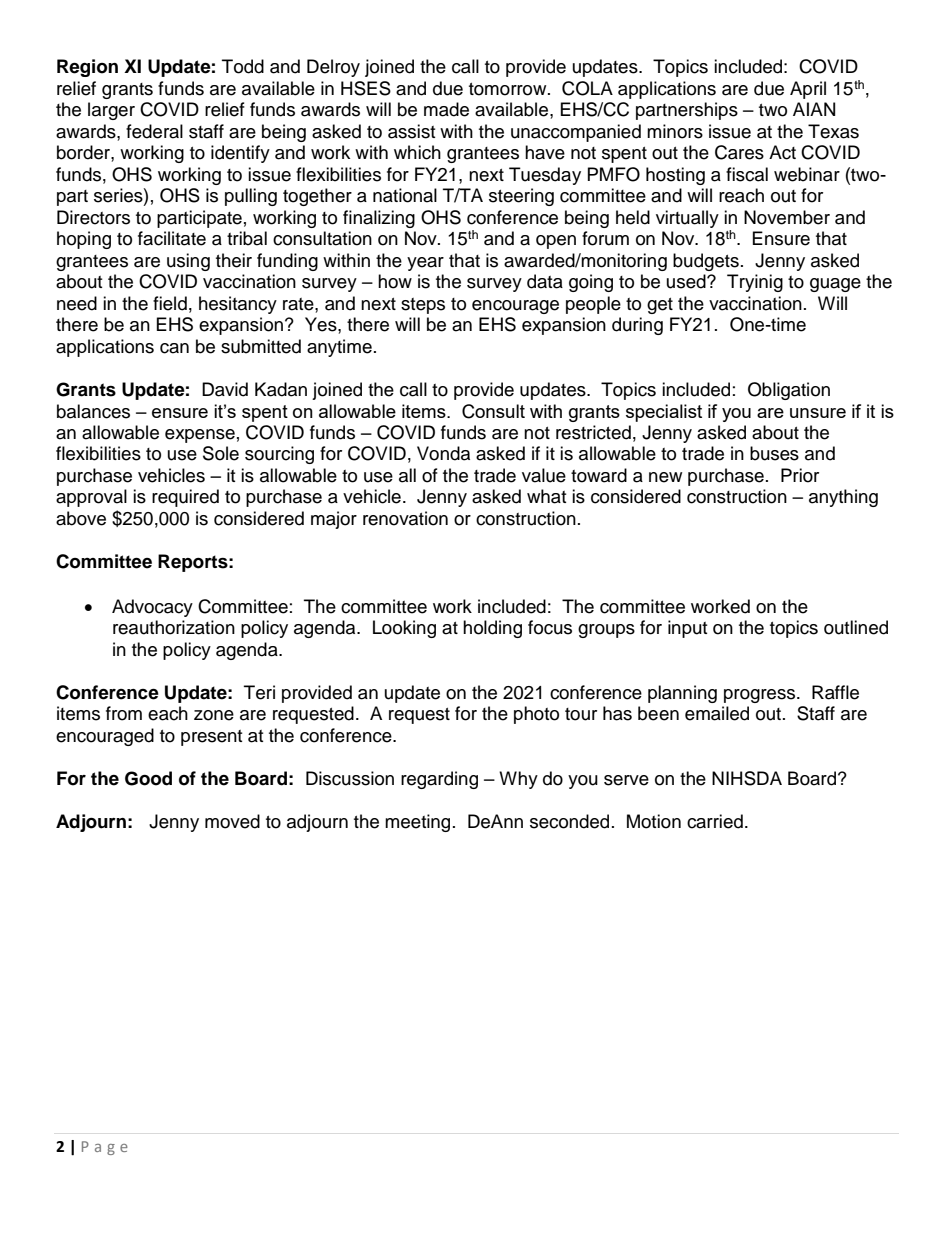  What do you see at coordinates (405, 518) in the document?
I see `renovation` at bounding box center [405, 518].
